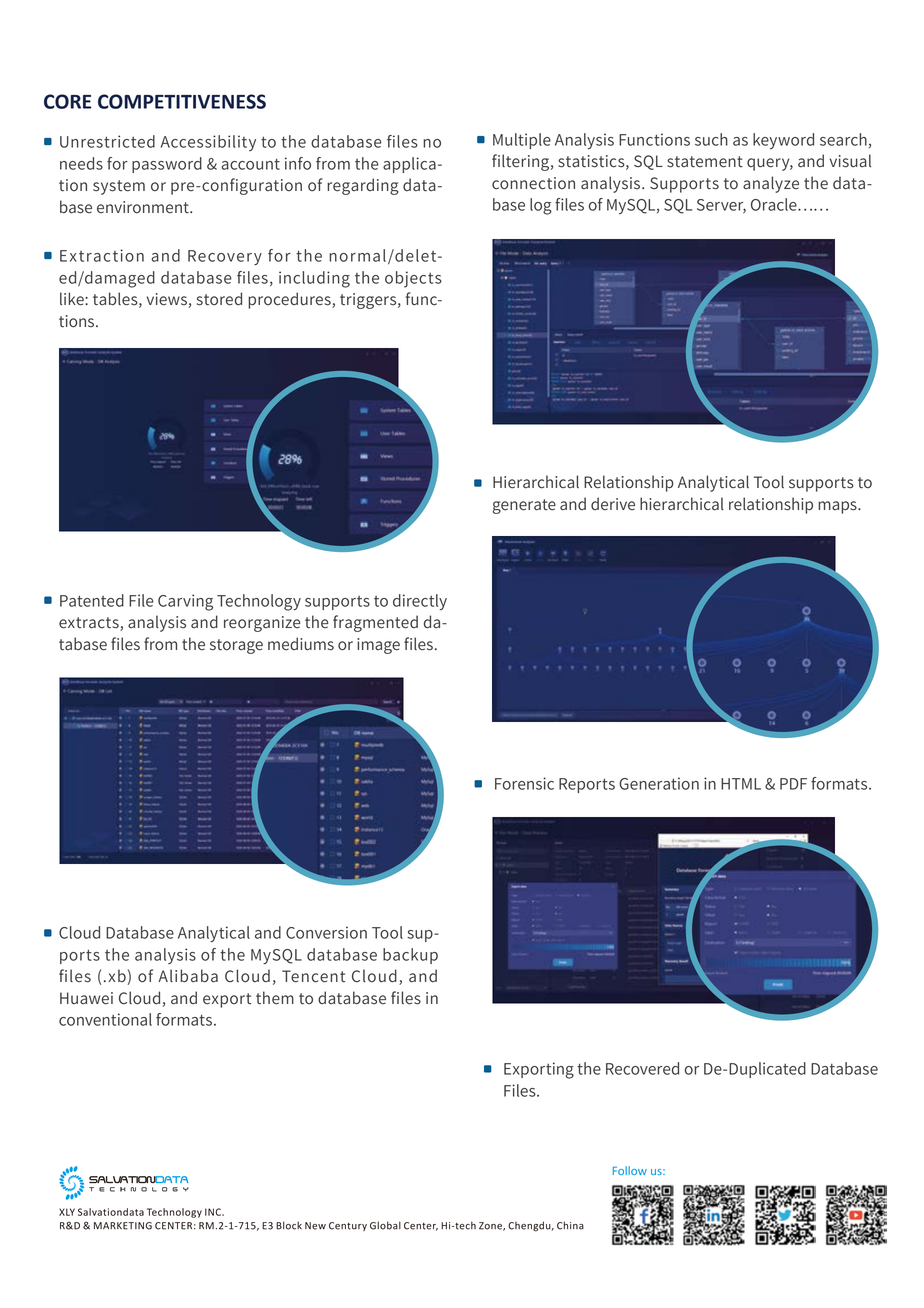  I want to click on keyword, so click(783, 141).
